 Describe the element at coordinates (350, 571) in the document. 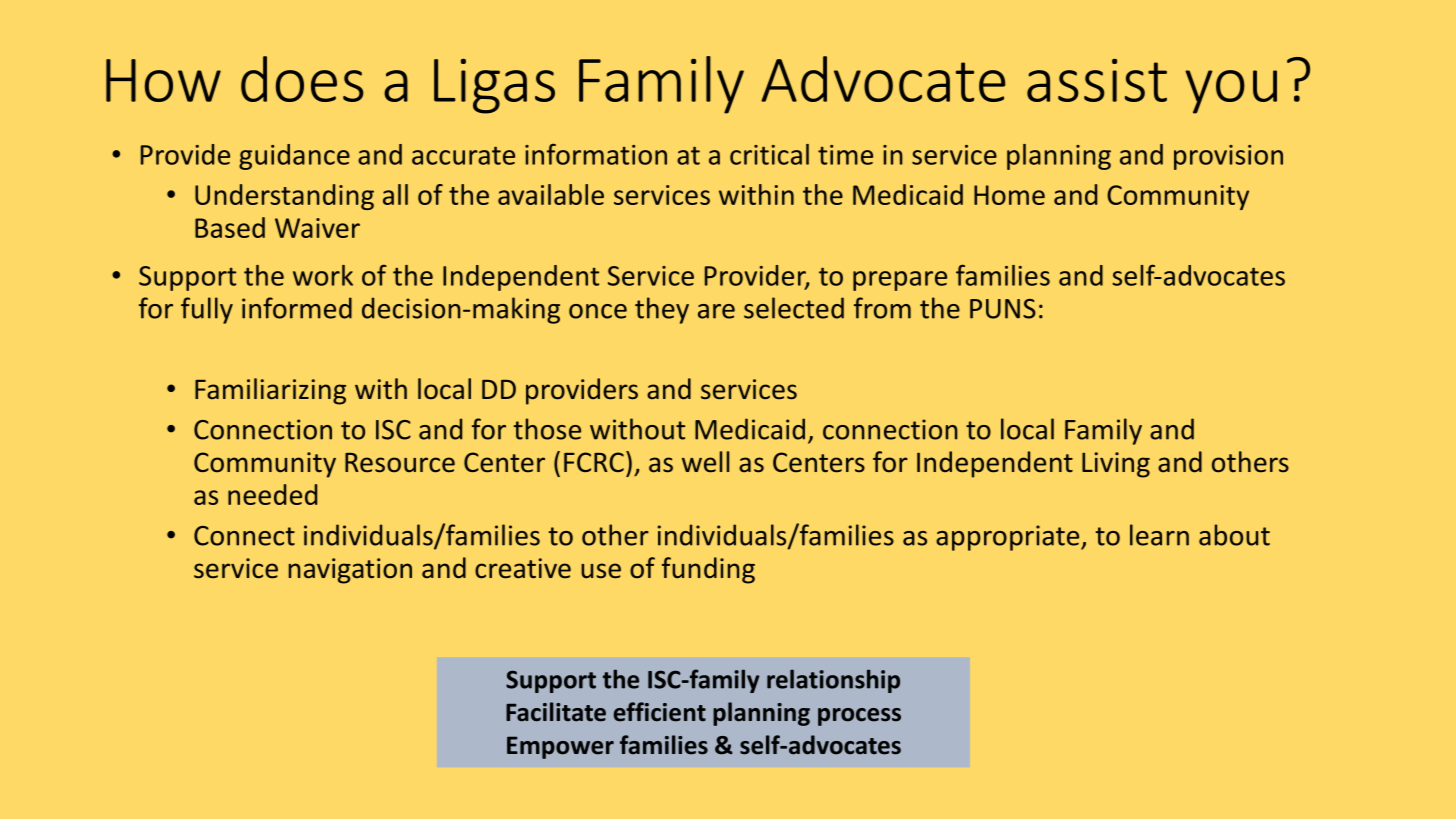

I see `navigation` at that location.
